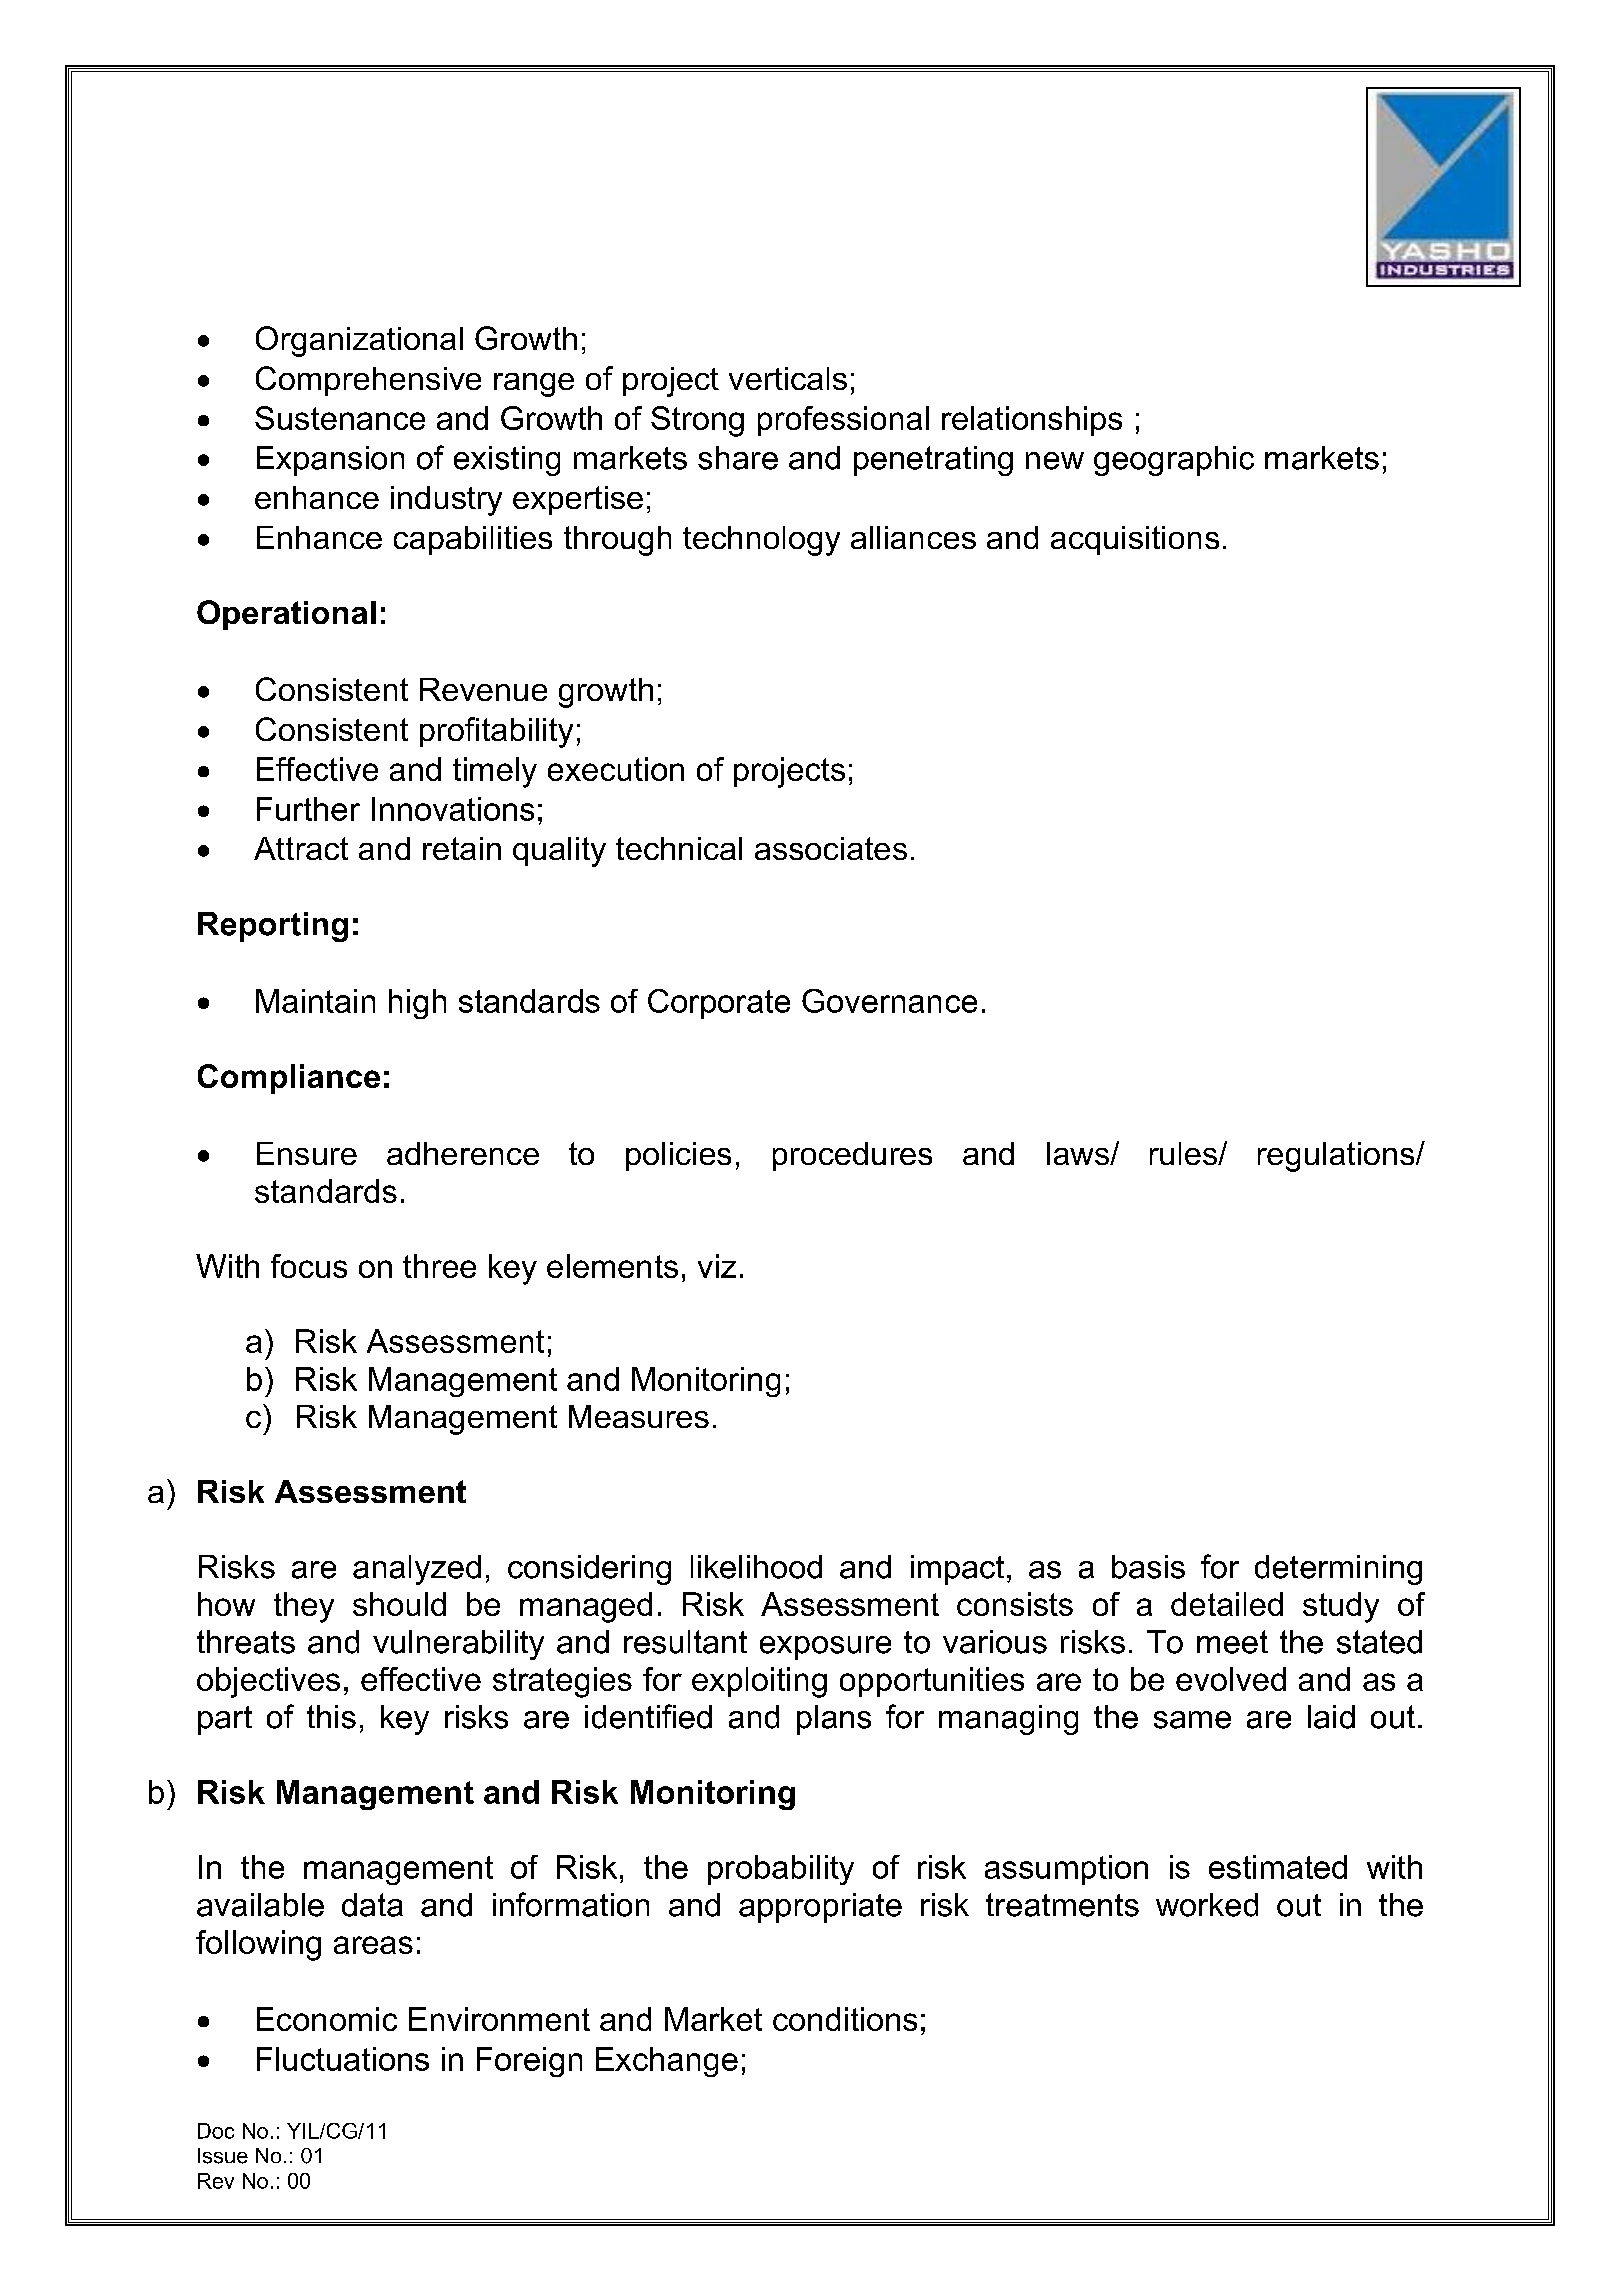 This page has height=2291, width=1620. What do you see at coordinates (315, 1001) in the page?
I see `Maintain` at bounding box center [315, 1001].
